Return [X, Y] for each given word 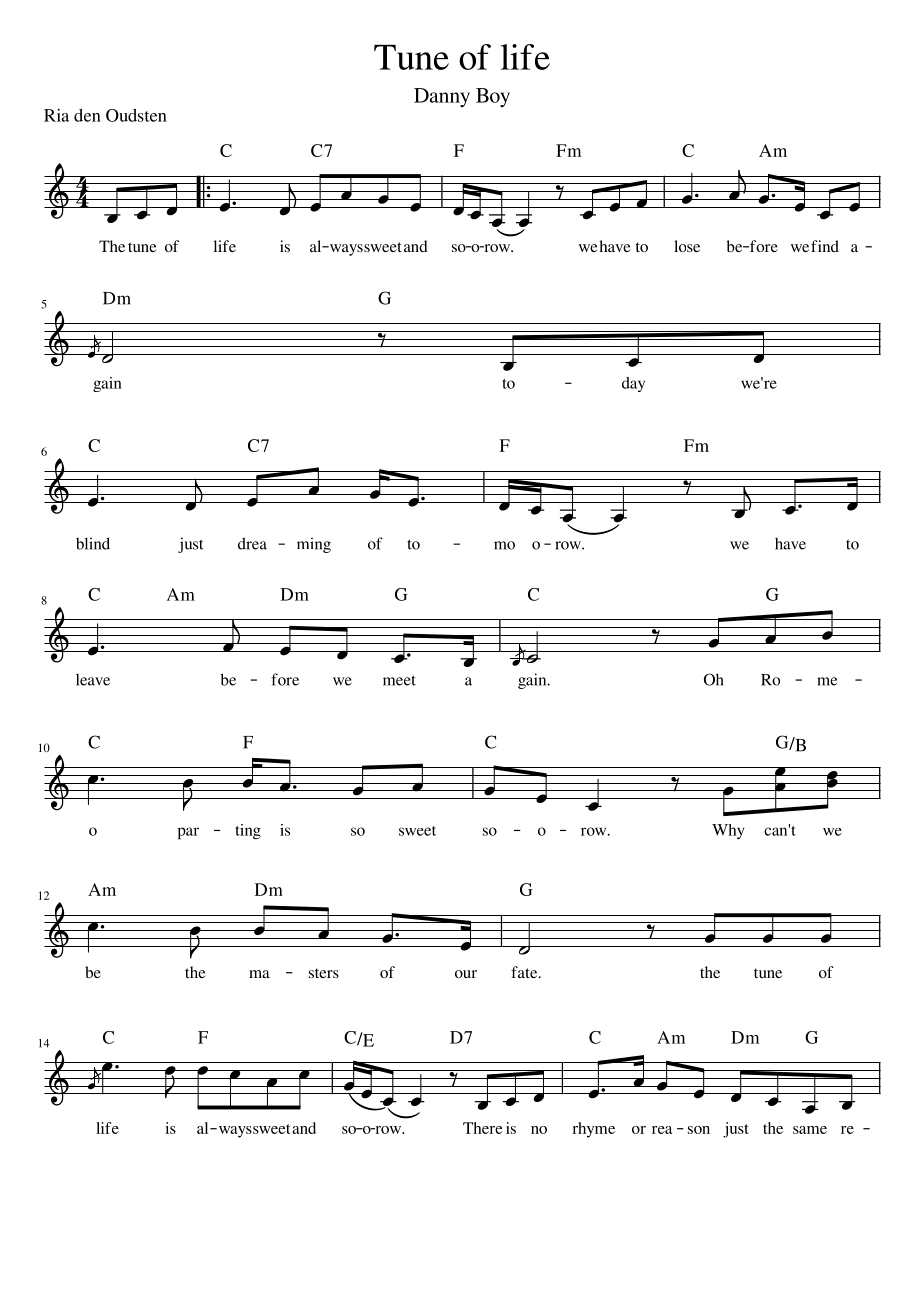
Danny [442, 97]
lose [687, 246]
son [699, 1130]
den [87, 115]
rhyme [594, 1130]
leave [93, 680]
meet [399, 680]
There [483, 1128]
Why [728, 831]
